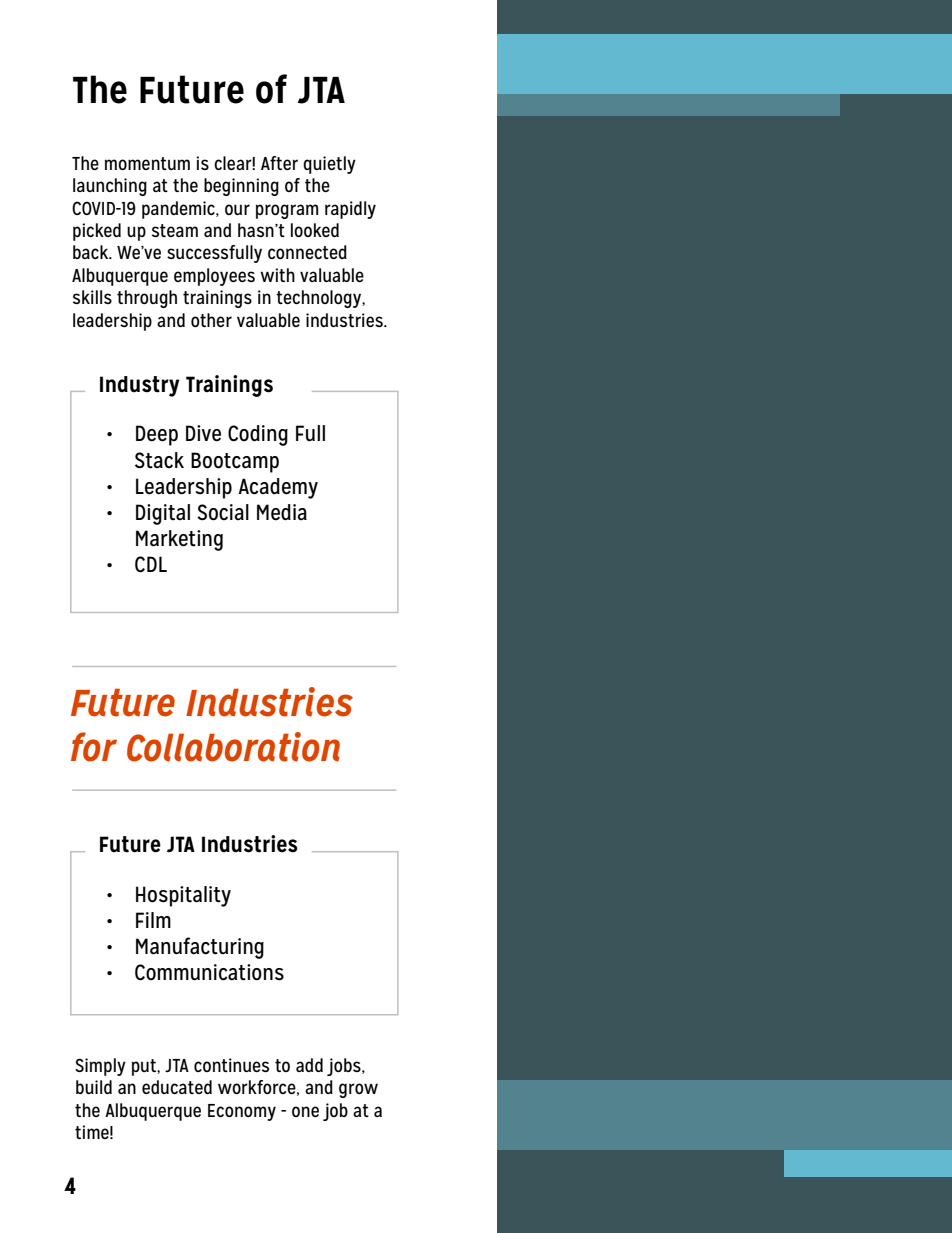 This image has height=1233, width=952. What do you see at coordinates (110, 187) in the image?
I see `launching` at bounding box center [110, 187].
